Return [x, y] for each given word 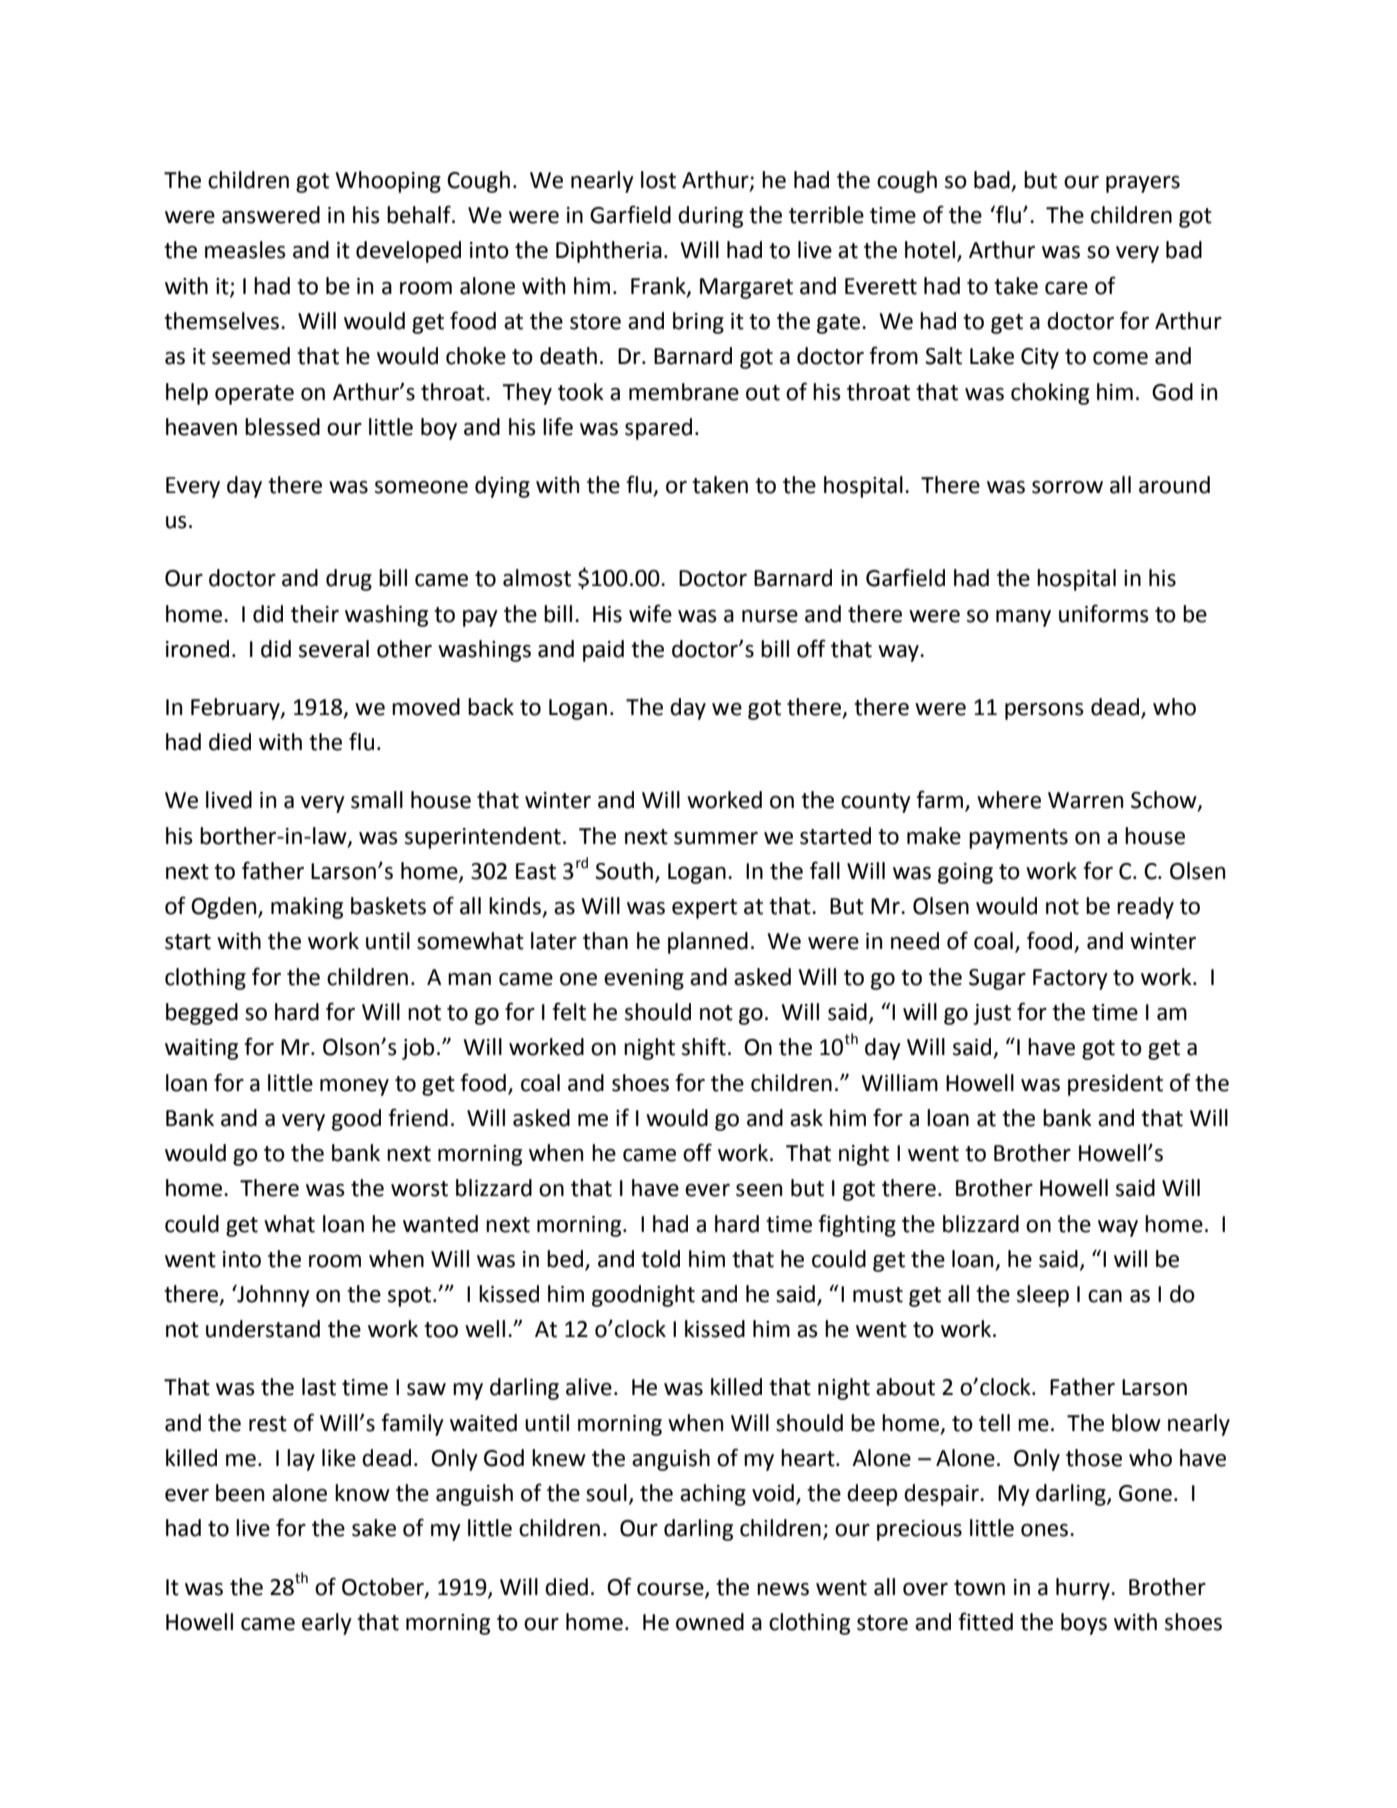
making [307, 908]
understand [263, 1329]
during [710, 217]
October [384, 1587]
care [1066, 288]
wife [650, 613]
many [1023, 618]
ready [1145, 908]
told [660, 1259]
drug [349, 580]
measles [245, 250]
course [671, 1590]
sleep [1043, 1296]
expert [704, 909]
